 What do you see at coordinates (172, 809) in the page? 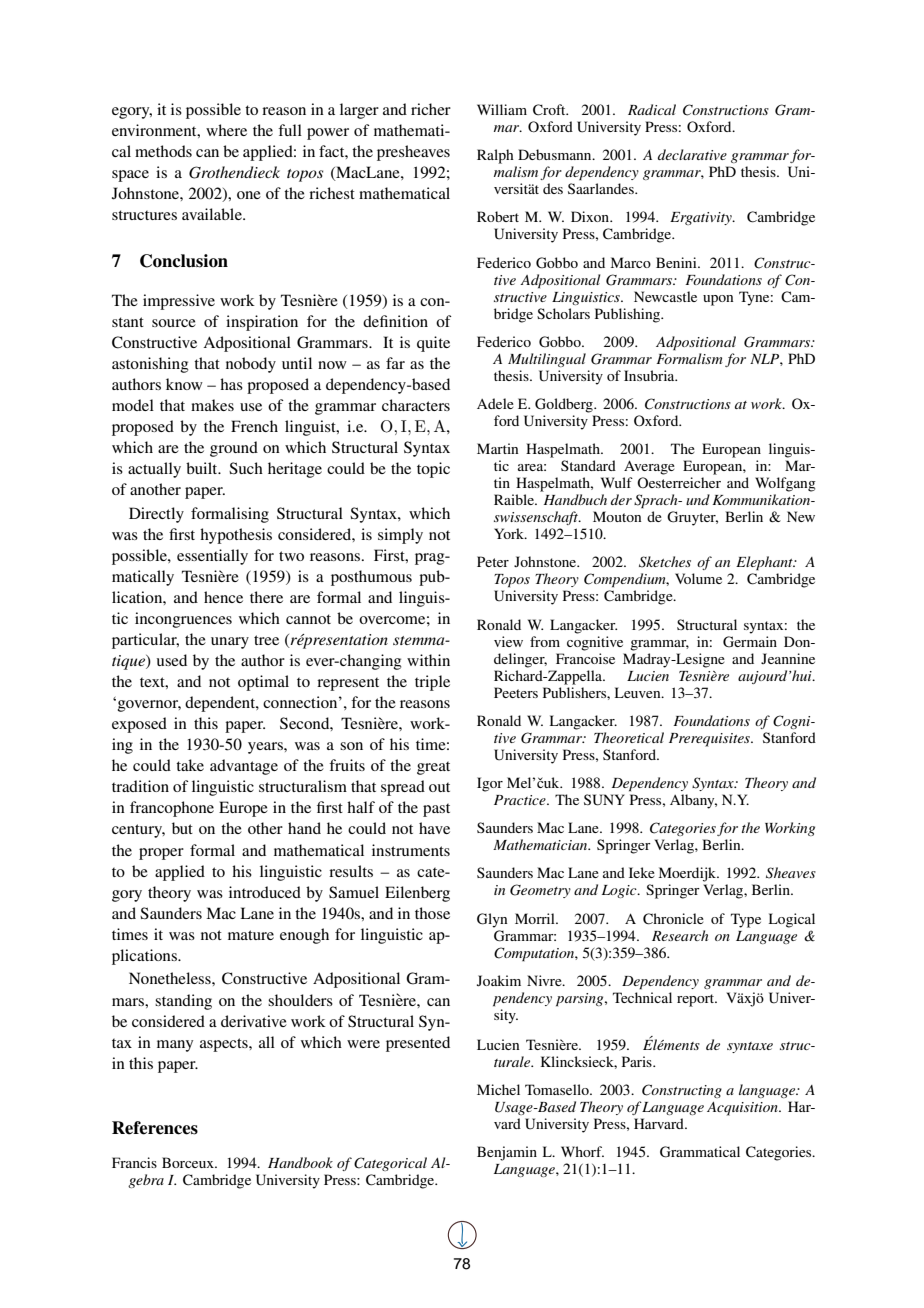
I see `francophone` at bounding box center [172, 809].
